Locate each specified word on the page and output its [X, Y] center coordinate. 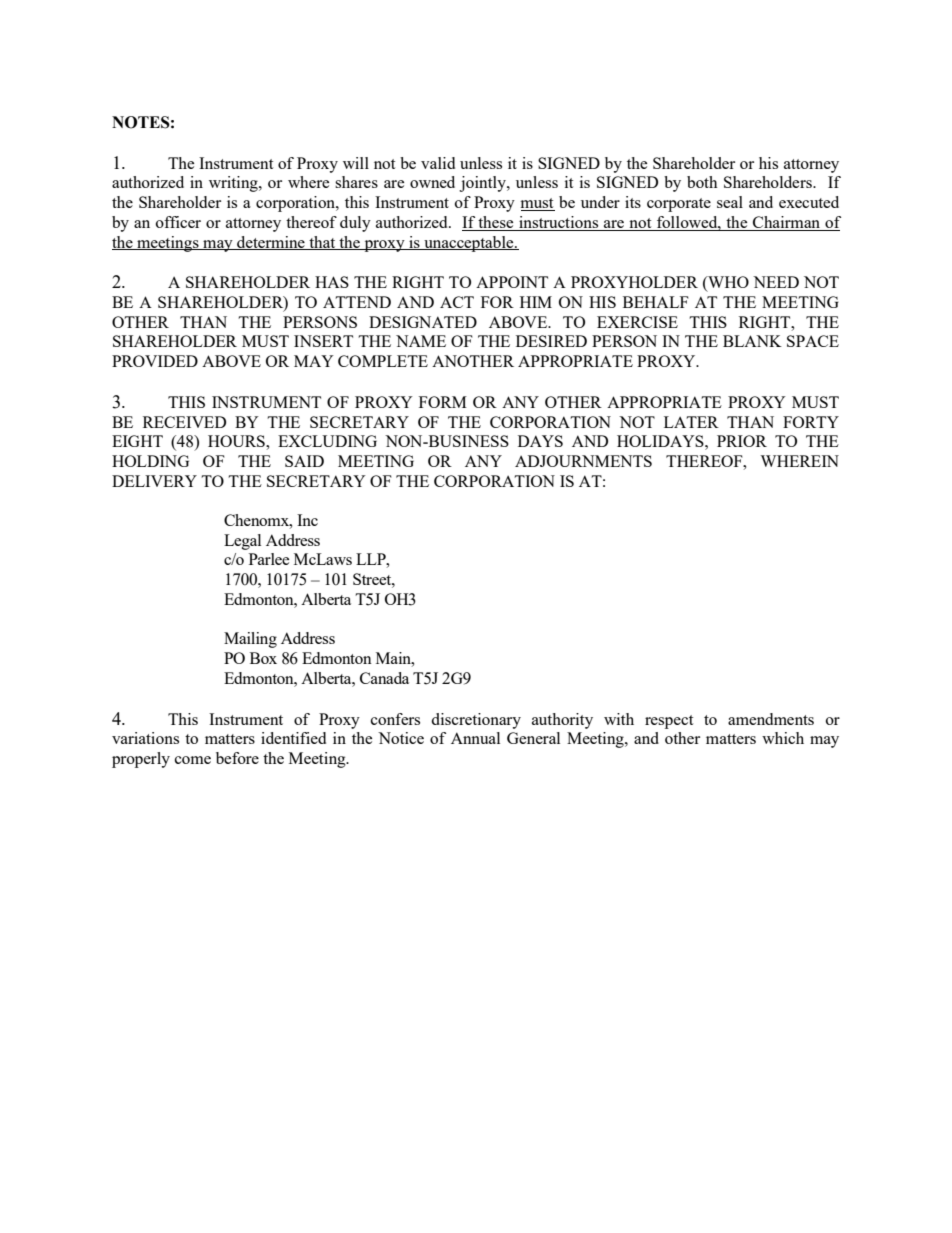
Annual [475, 738]
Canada [384, 678]
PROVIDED [155, 361]
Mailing [250, 640]
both [702, 182]
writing [234, 184]
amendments [771, 719]
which [783, 738]
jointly [483, 184]
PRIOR [742, 441]
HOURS [237, 441]
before [237, 758]
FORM [443, 402]
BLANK [752, 341]
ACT [457, 302]
